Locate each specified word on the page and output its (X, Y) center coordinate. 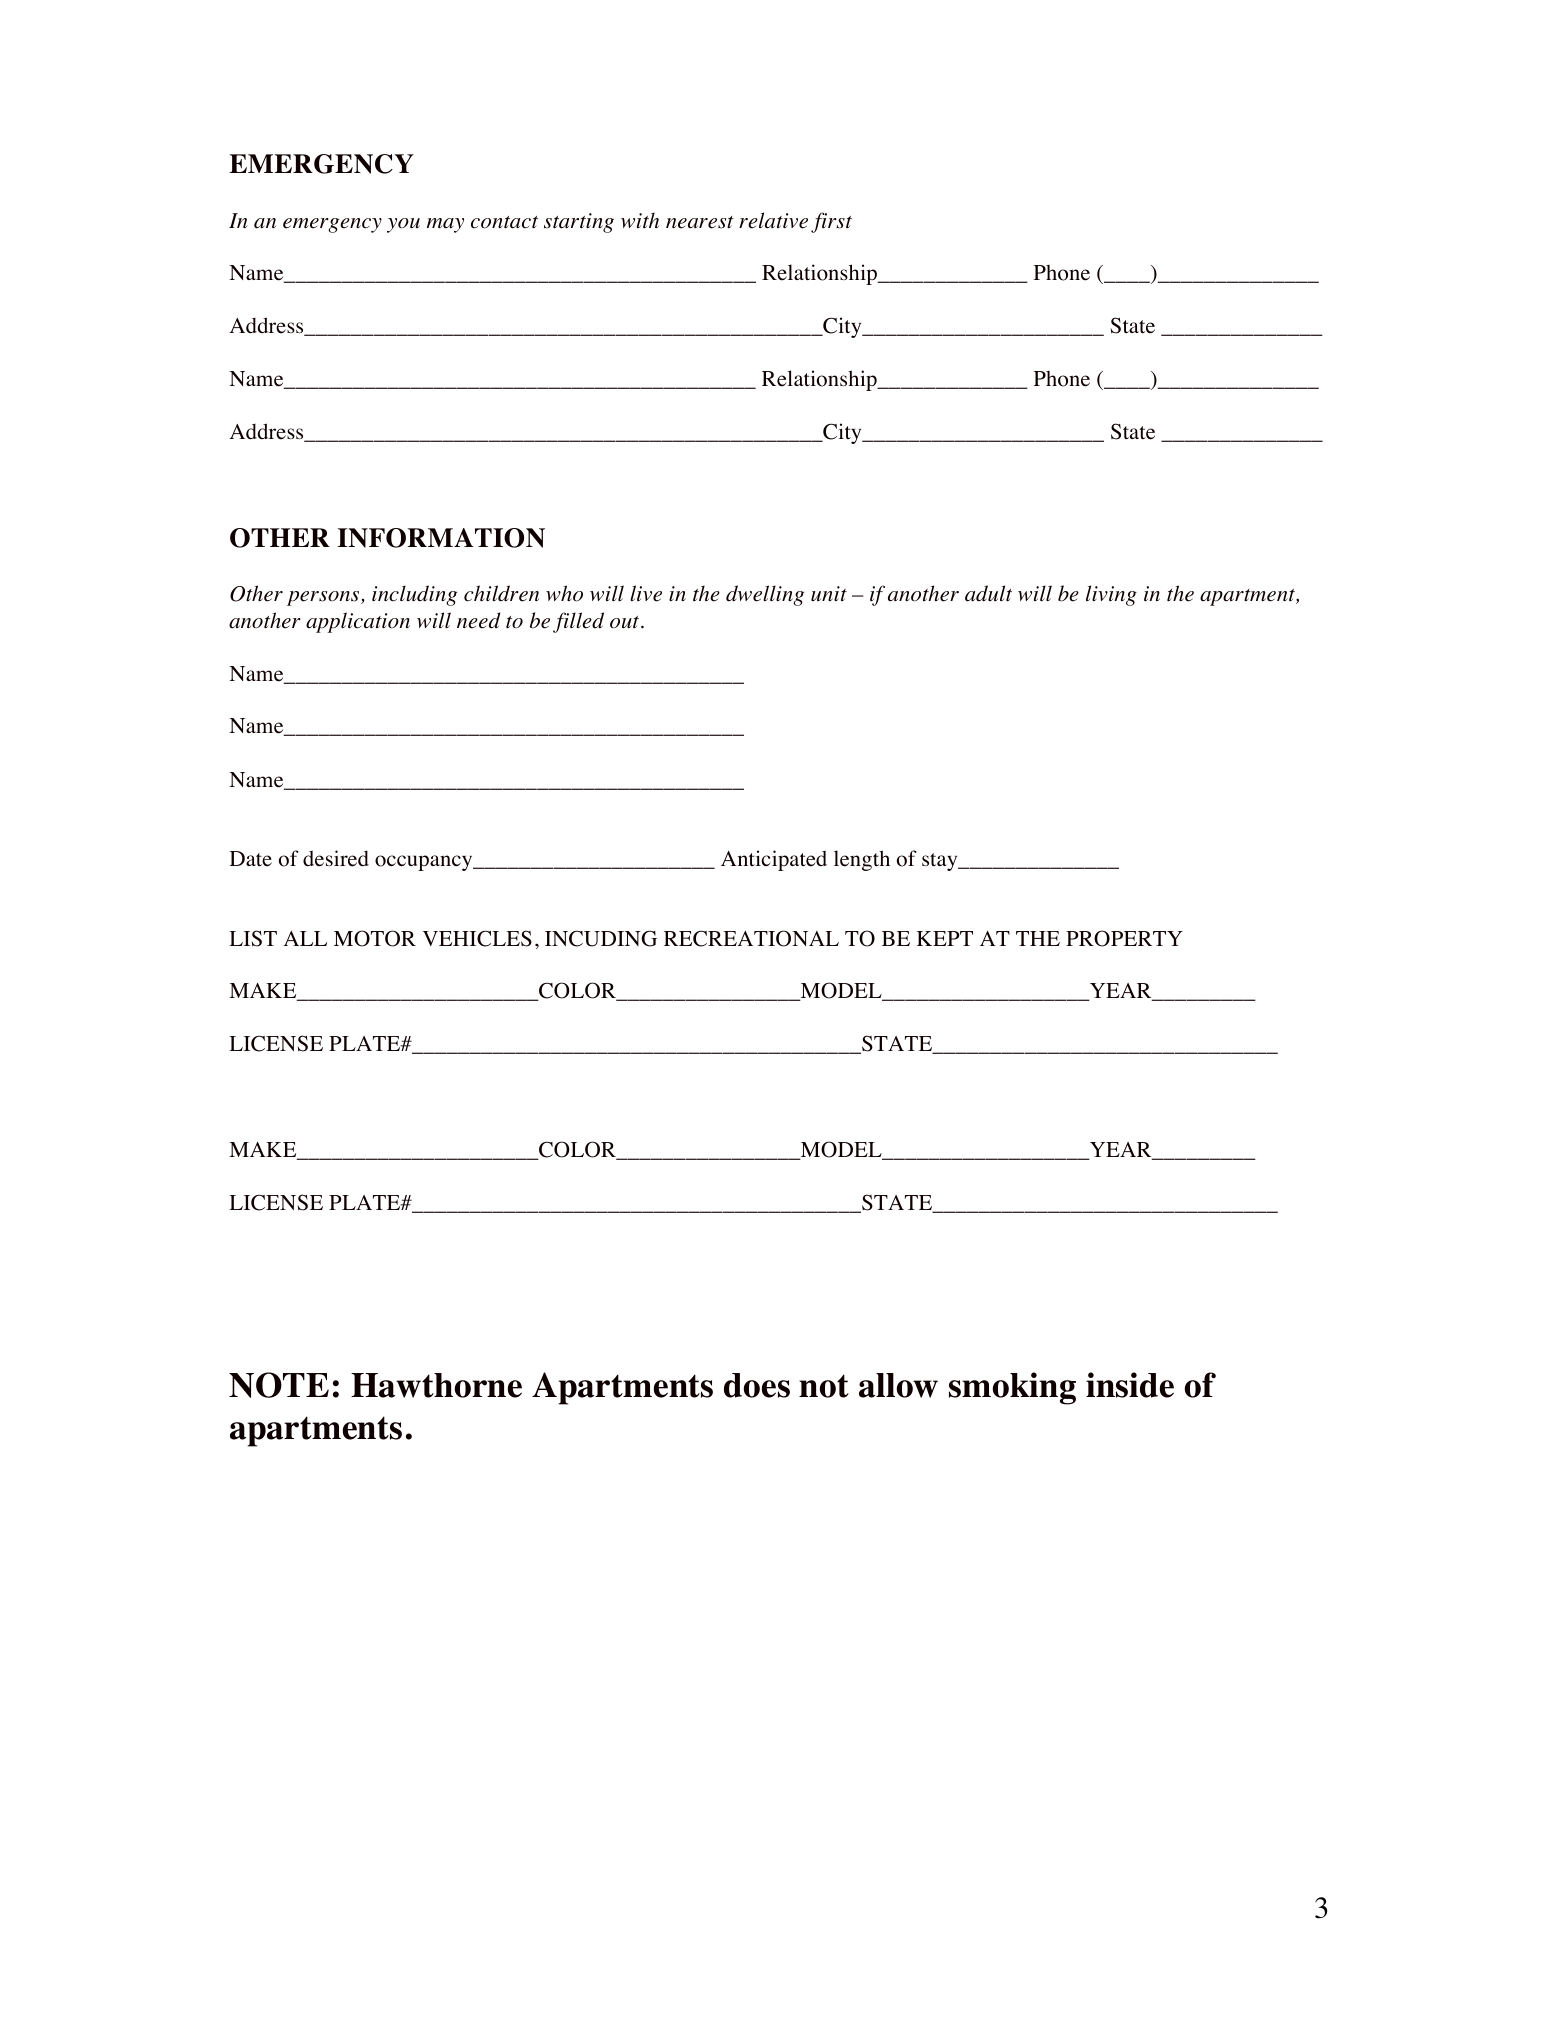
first (831, 222)
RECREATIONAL (751, 938)
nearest (700, 222)
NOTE (279, 1385)
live (646, 593)
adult (988, 593)
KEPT (945, 938)
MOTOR (375, 938)
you (403, 225)
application (358, 622)
